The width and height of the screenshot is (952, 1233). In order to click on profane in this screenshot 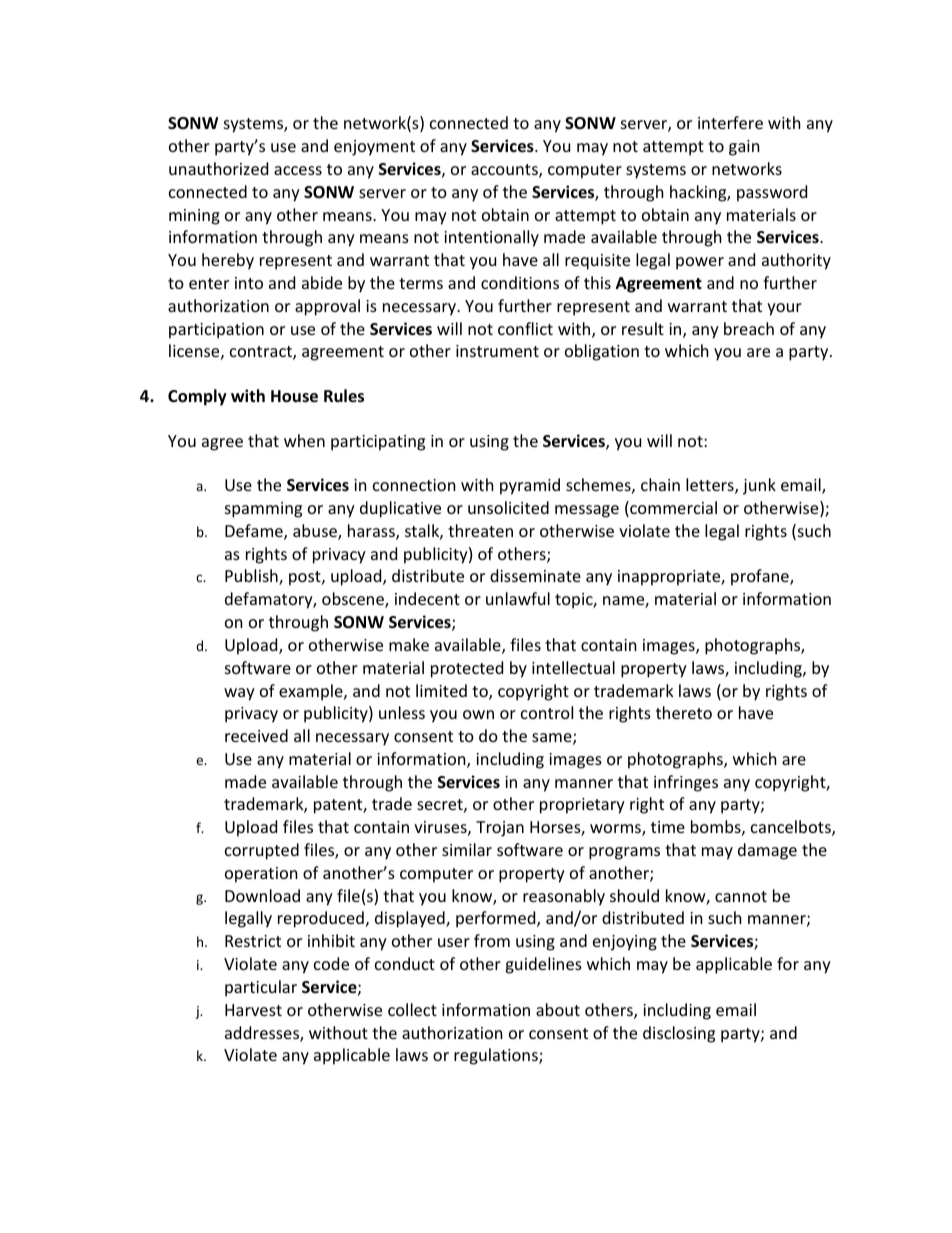, I will do `click(761, 577)`.
